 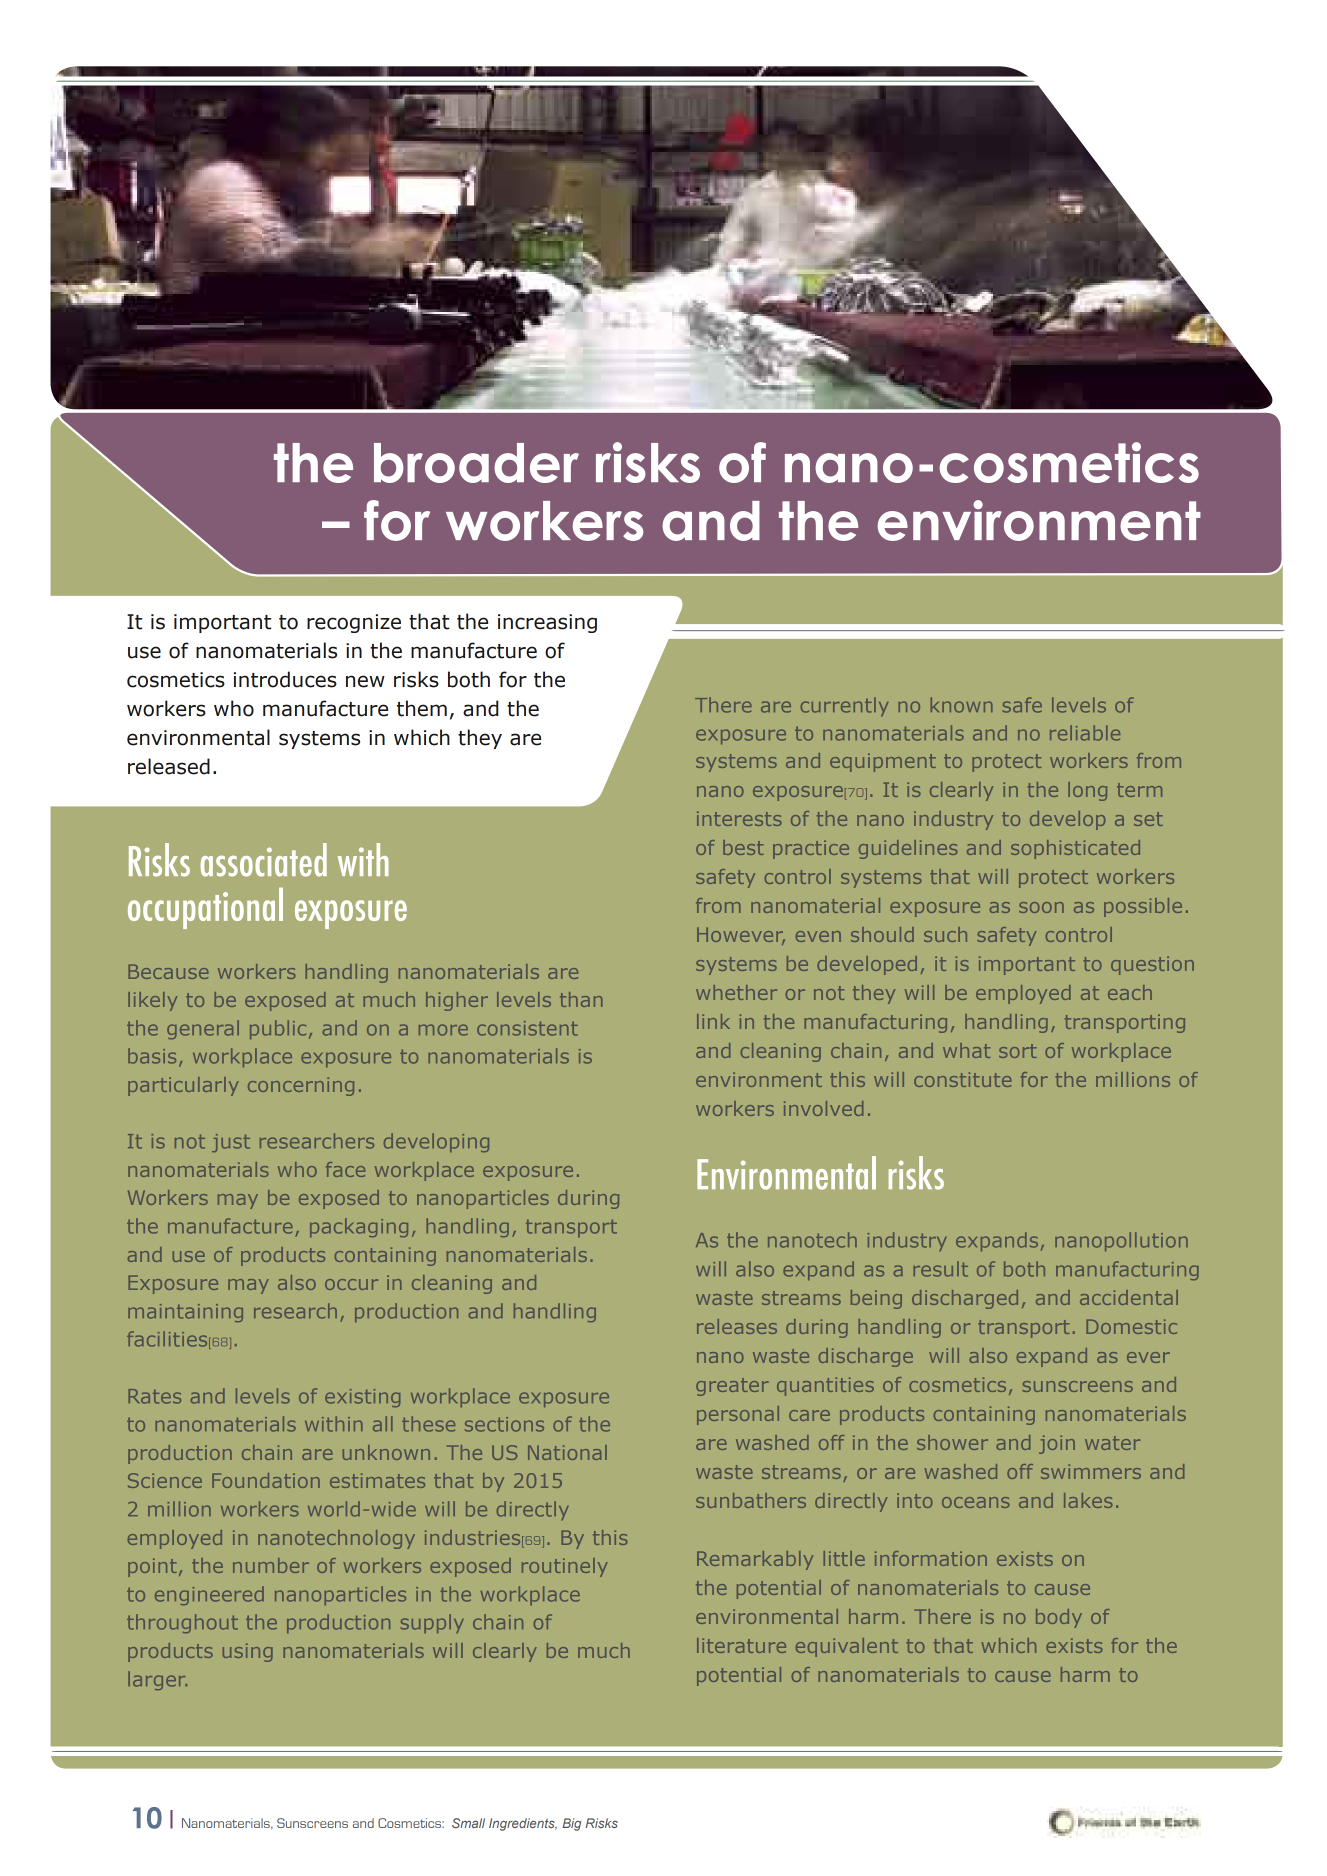 I want to click on constitute, so click(x=963, y=1079).
